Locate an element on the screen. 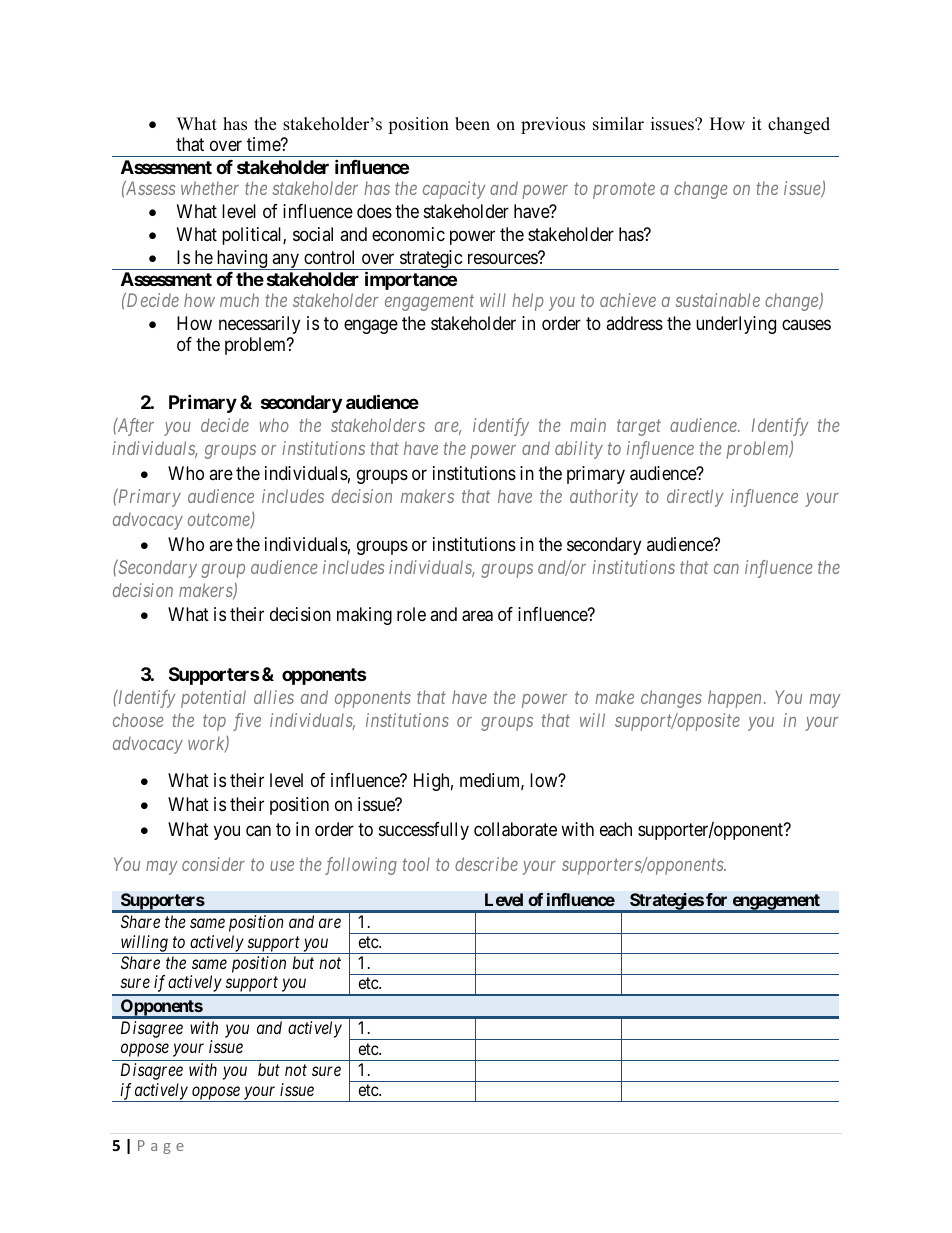 The height and width of the screenshot is (1233, 952). consider is located at coordinates (213, 864).
